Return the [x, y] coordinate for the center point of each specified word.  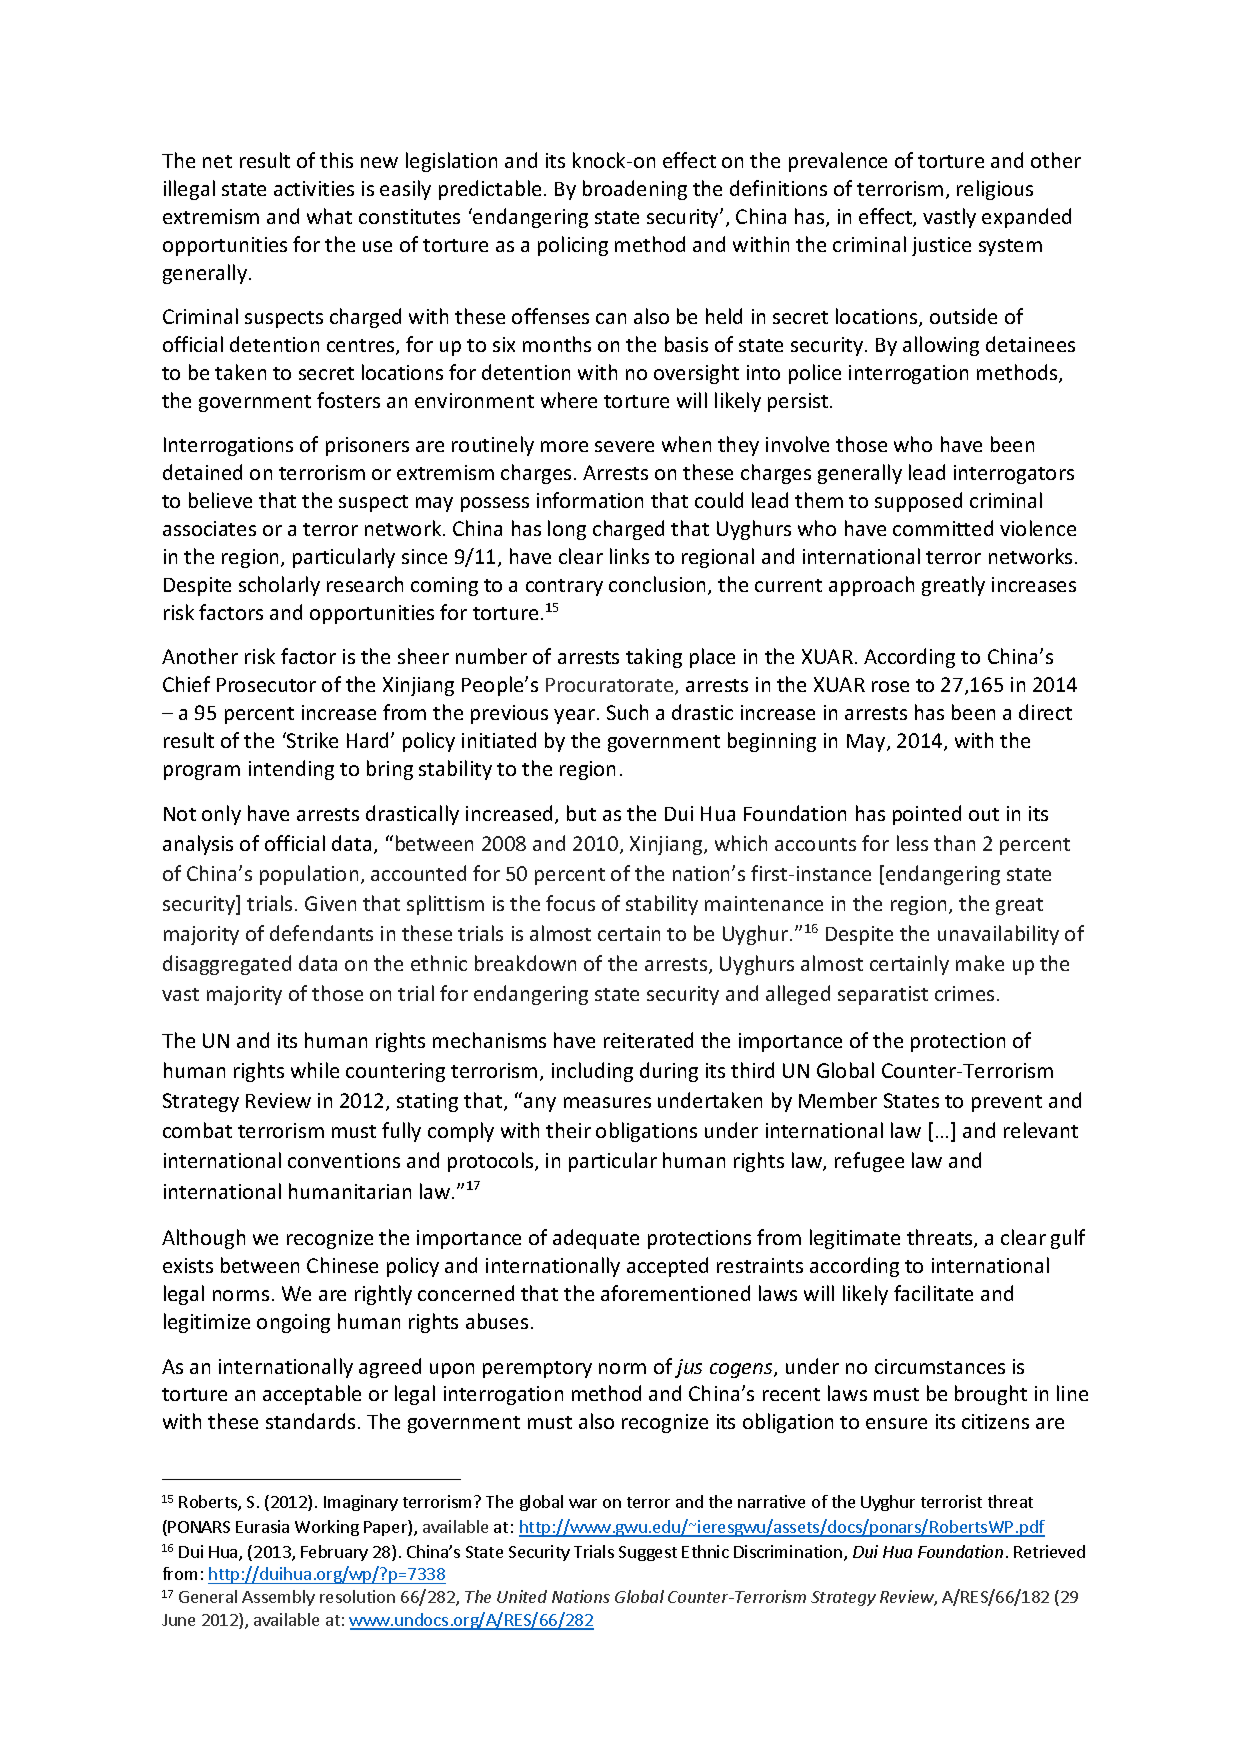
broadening [635, 190]
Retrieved [1049, 1551]
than [954, 843]
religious [995, 190]
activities [314, 188]
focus [570, 903]
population [309, 875]
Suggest [648, 1553]
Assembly [278, 1598]
